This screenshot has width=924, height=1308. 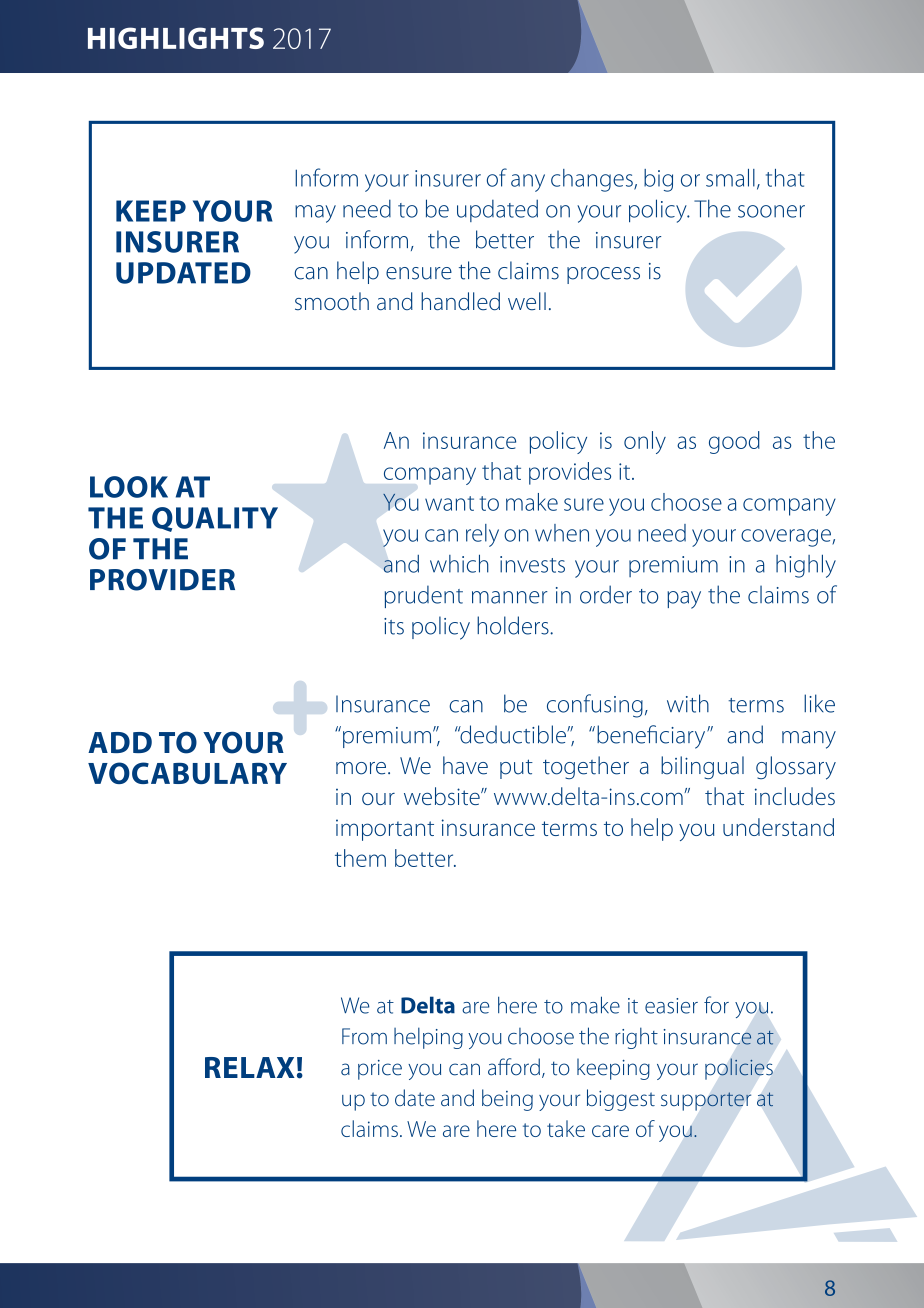 What do you see at coordinates (507, 1100) in the screenshot?
I see `being` at bounding box center [507, 1100].
